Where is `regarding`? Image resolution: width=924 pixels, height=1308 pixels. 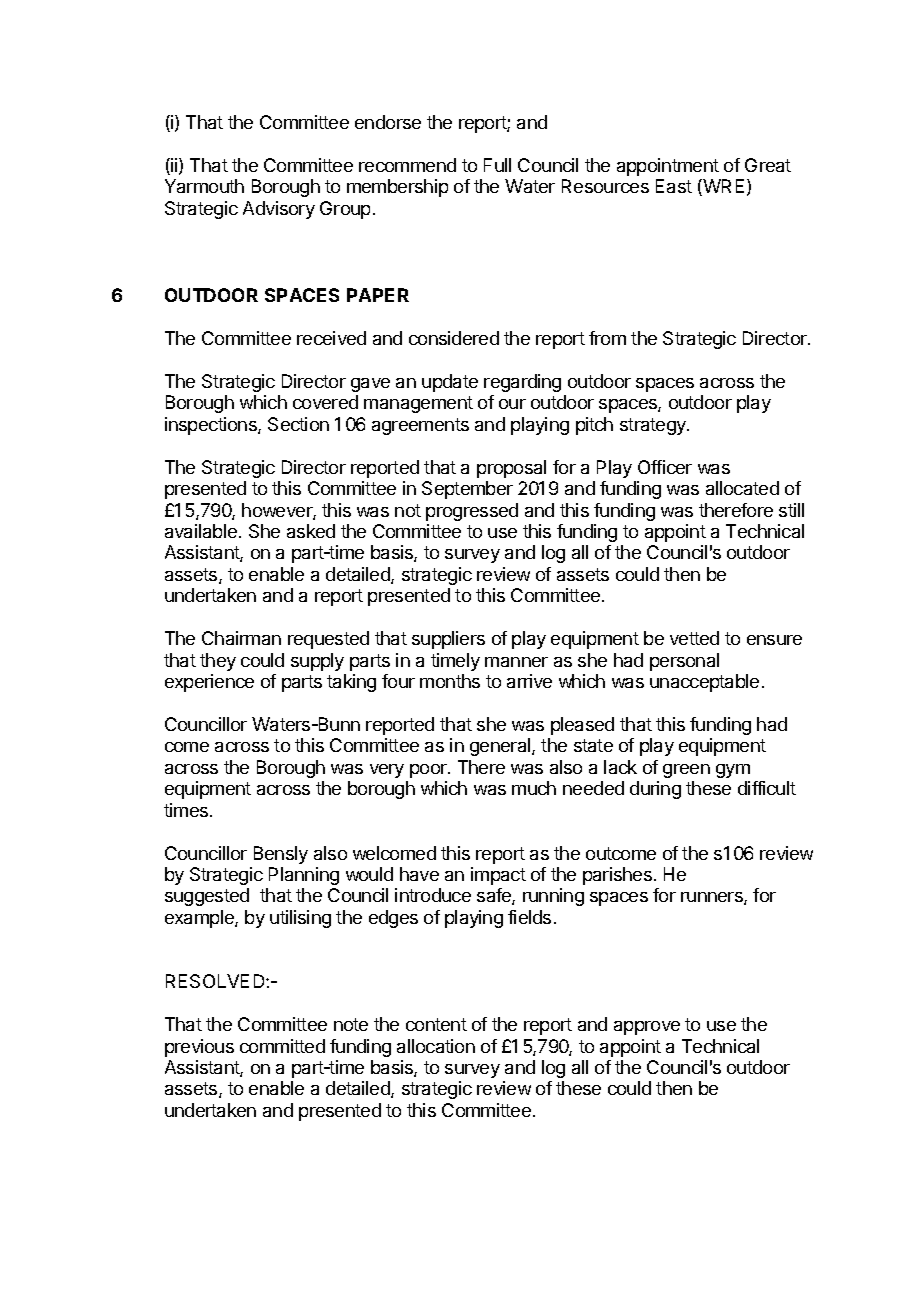 regarding is located at coordinates (522, 383).
